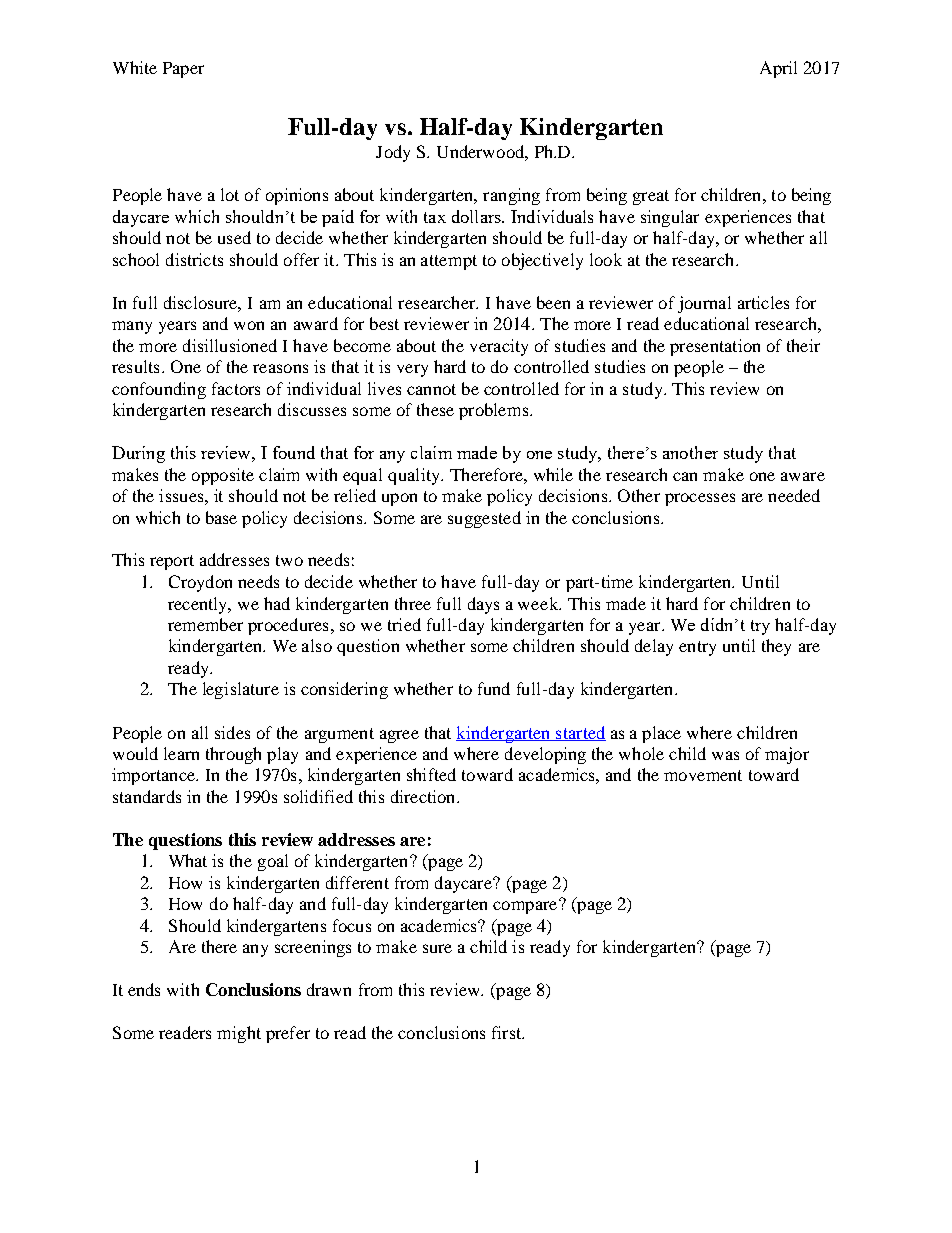 The height and width of the screenshot is (1233, 952). What do you see at coordinates (495, 411) in the screenshot?
I see `problems` at bounding box center [495, 411].
